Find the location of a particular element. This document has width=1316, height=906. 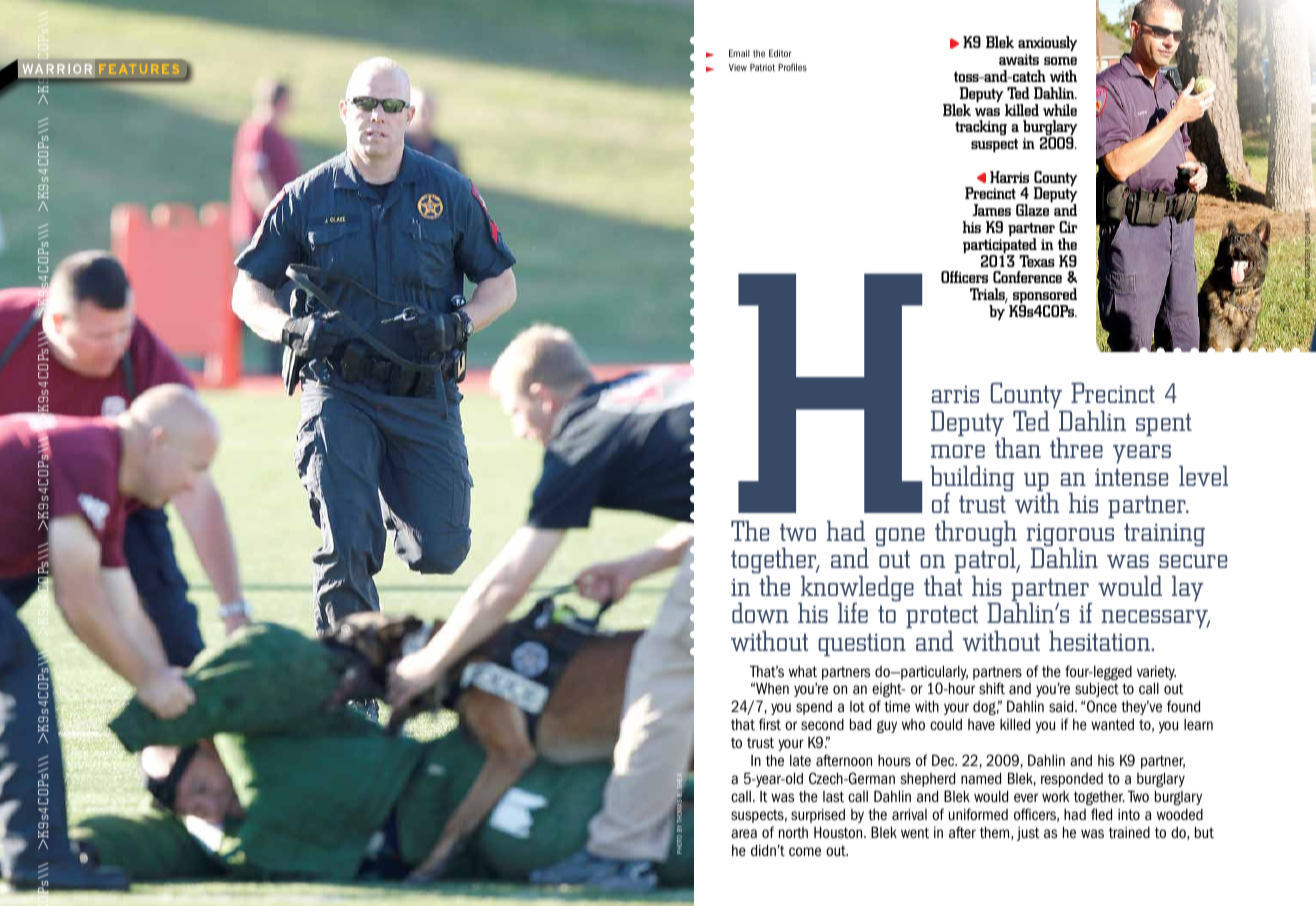

Patriot is located at coordinates (762, 67).
